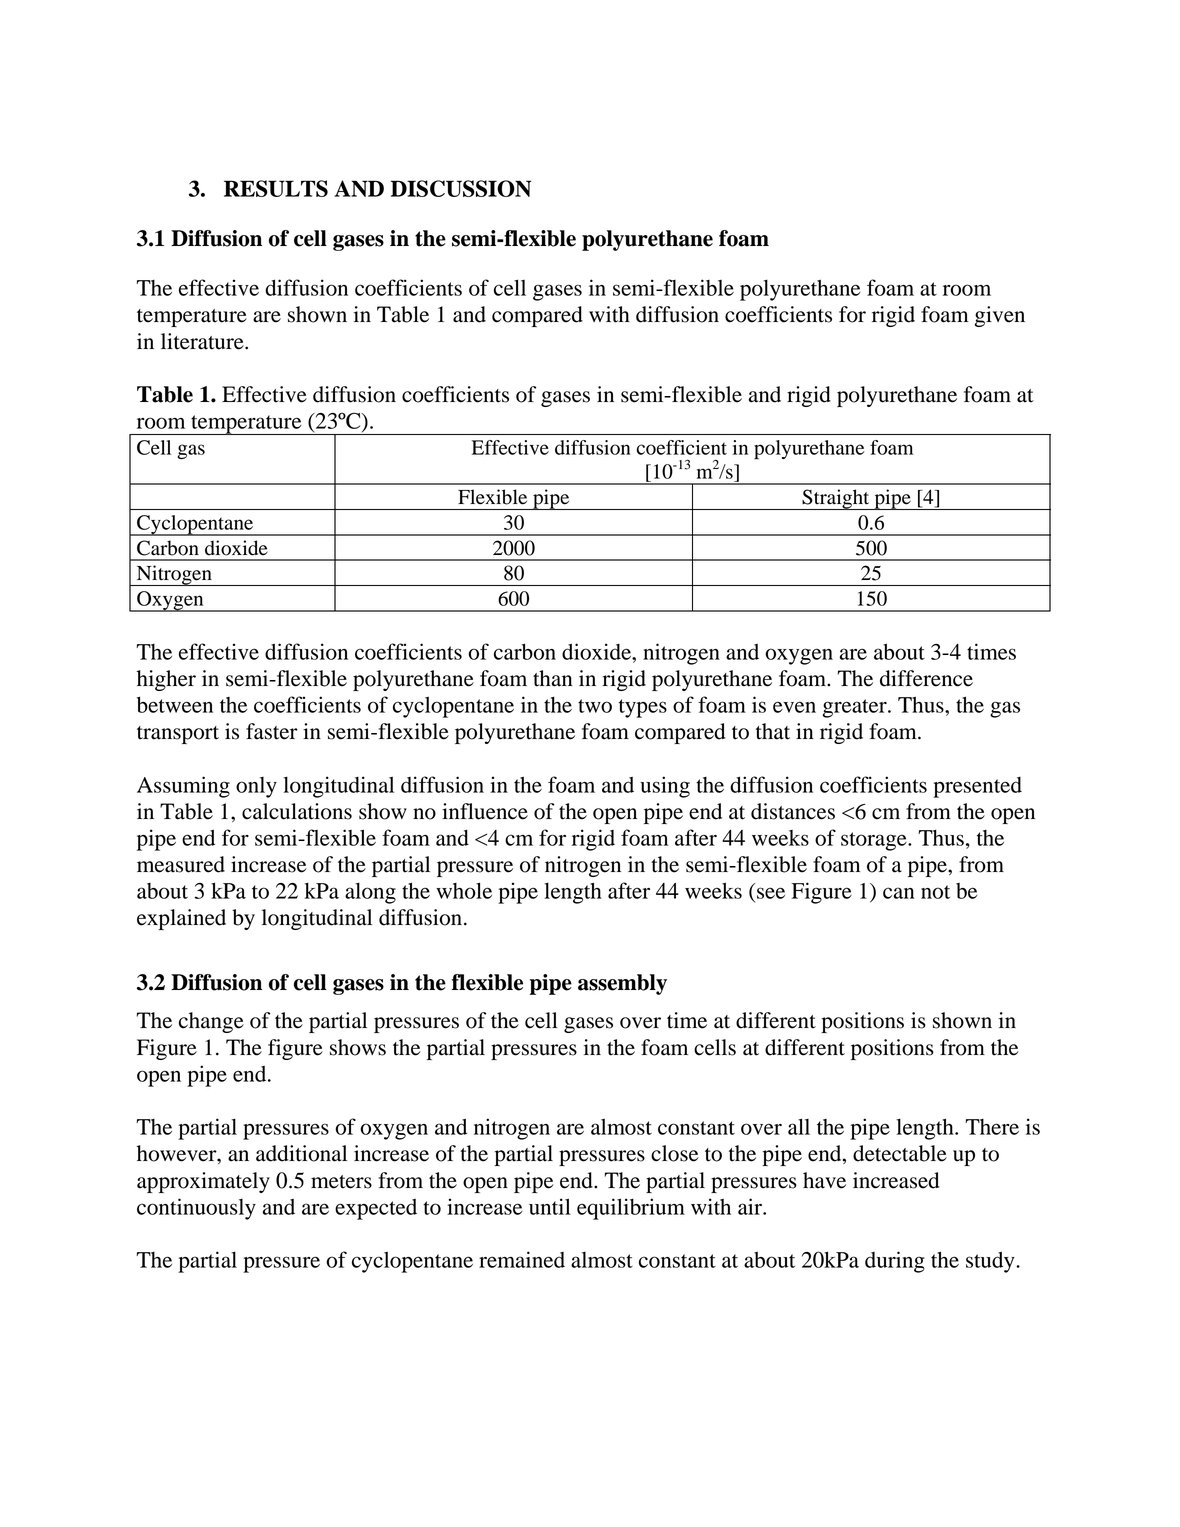 Image resolution: width=1180 pixels, height=1527 pixels. What do you see at coordinates (196, 1209) in the image?
I see `continuously` at bounding box center [196, 1209].
